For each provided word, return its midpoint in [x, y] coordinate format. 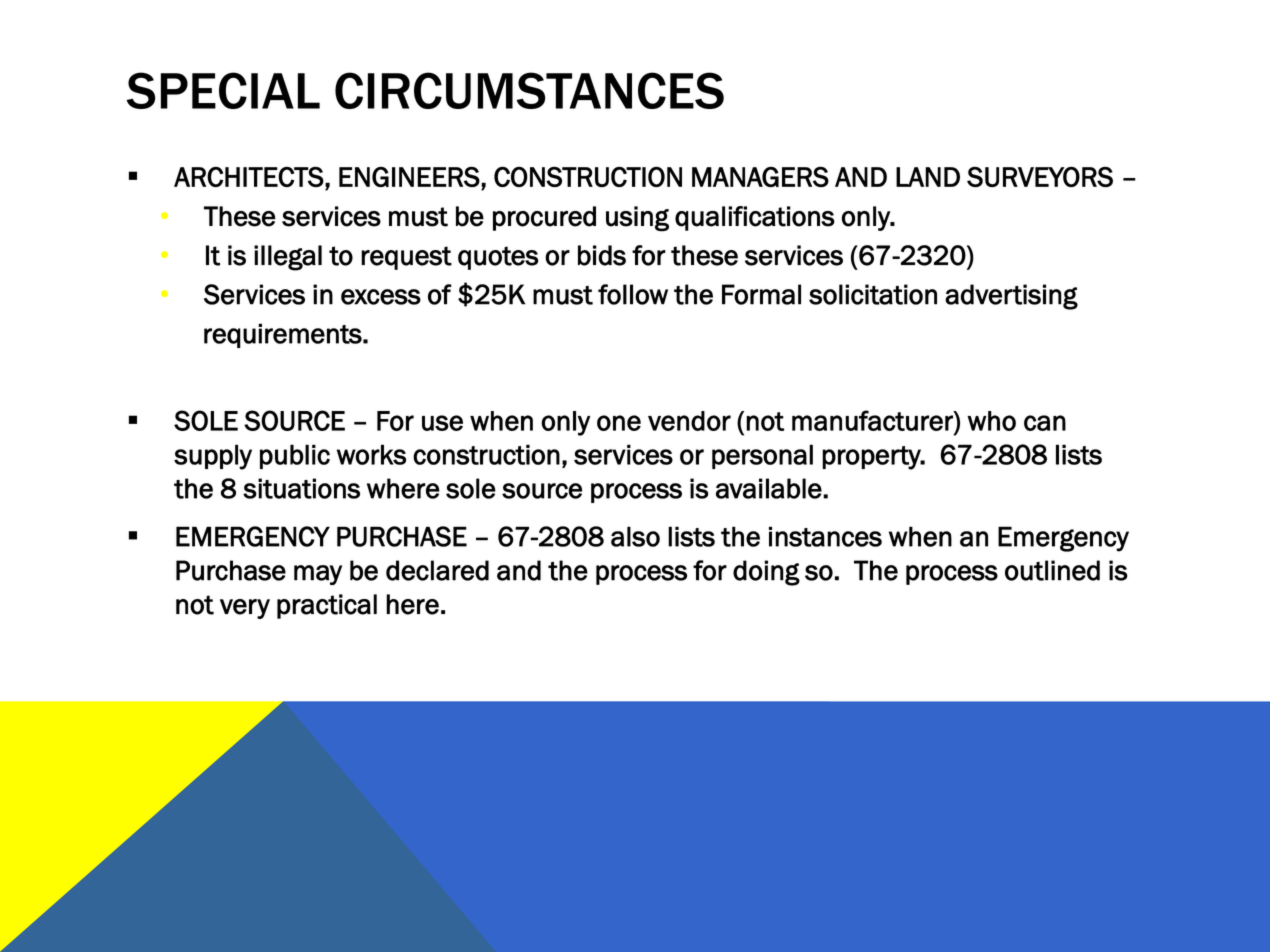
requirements [284, 335]
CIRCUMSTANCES [529, 90]
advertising [1011, 297]
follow [633, 294]
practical [327, 606]
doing [766, 573]
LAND [928, 177]
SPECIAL [223, 90]
